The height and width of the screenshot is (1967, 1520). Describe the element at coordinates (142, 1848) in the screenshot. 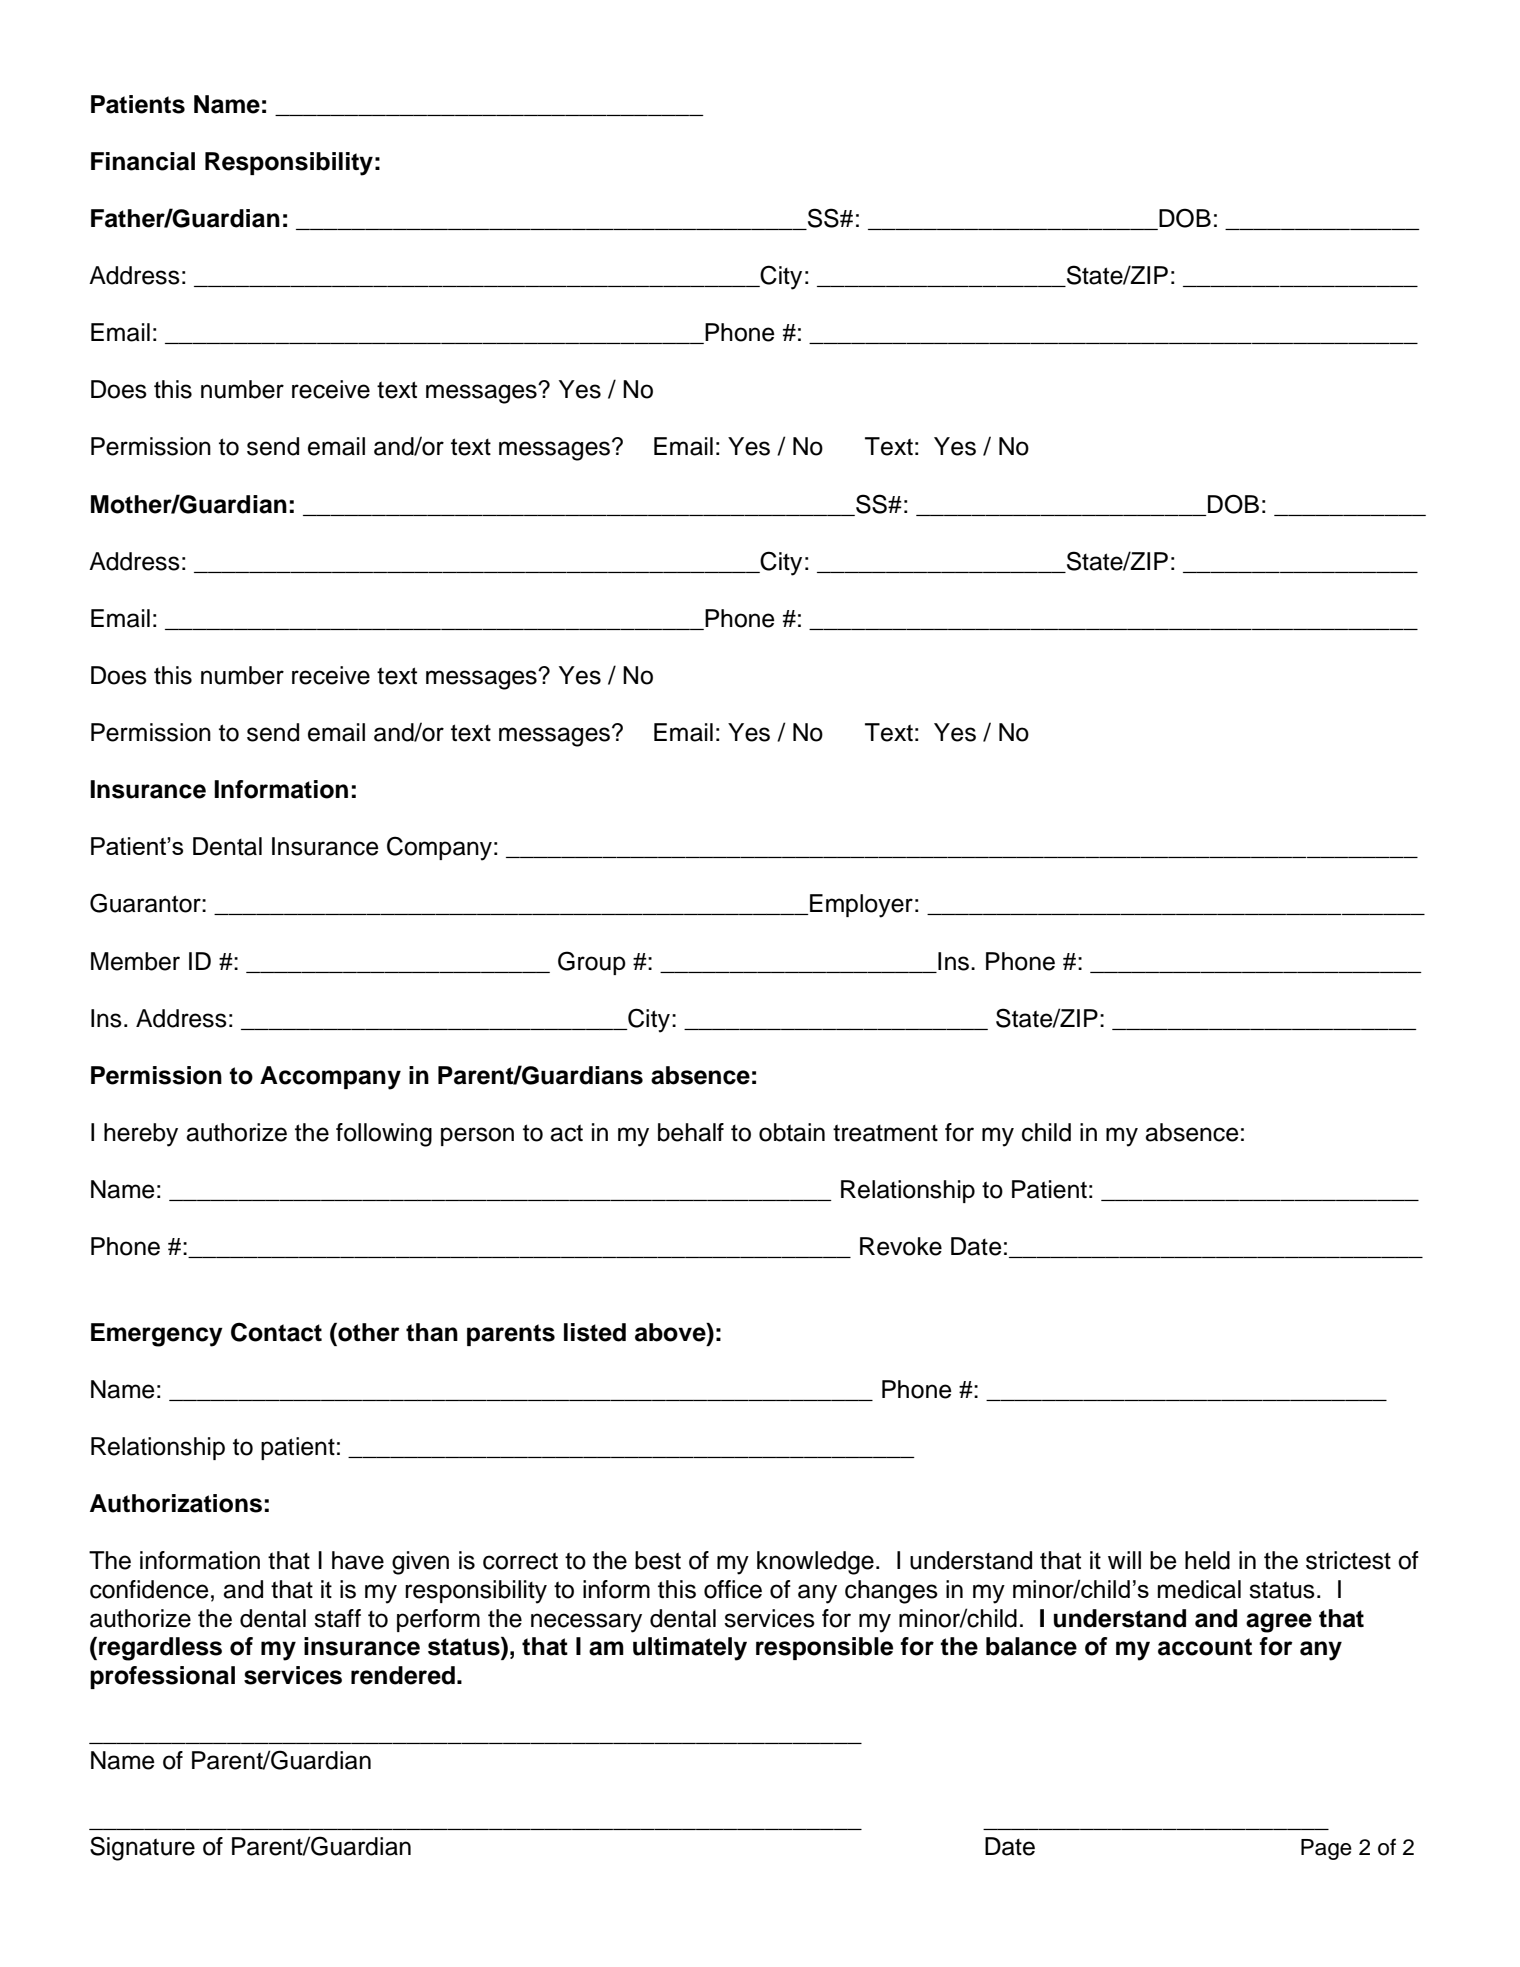

I see `Signature` at that location.
